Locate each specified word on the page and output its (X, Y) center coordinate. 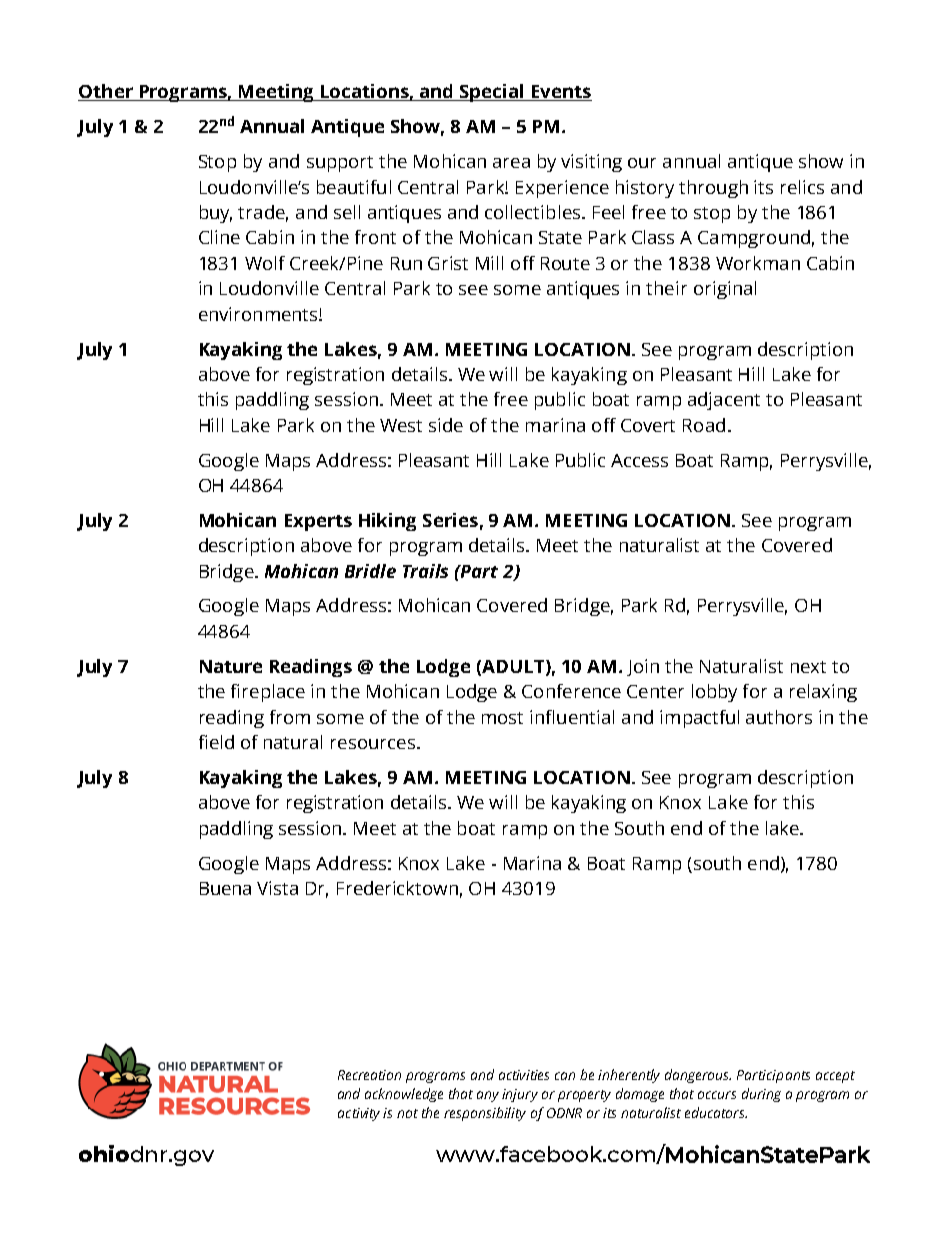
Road (704, 425)
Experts (318, 522)
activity (361, 1114)
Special (492, 93)
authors (779, 717)
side (446, 425)
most (502, 718)
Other (106, 92)
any (488, 1096)
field (216, 742)
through (713, 189)
